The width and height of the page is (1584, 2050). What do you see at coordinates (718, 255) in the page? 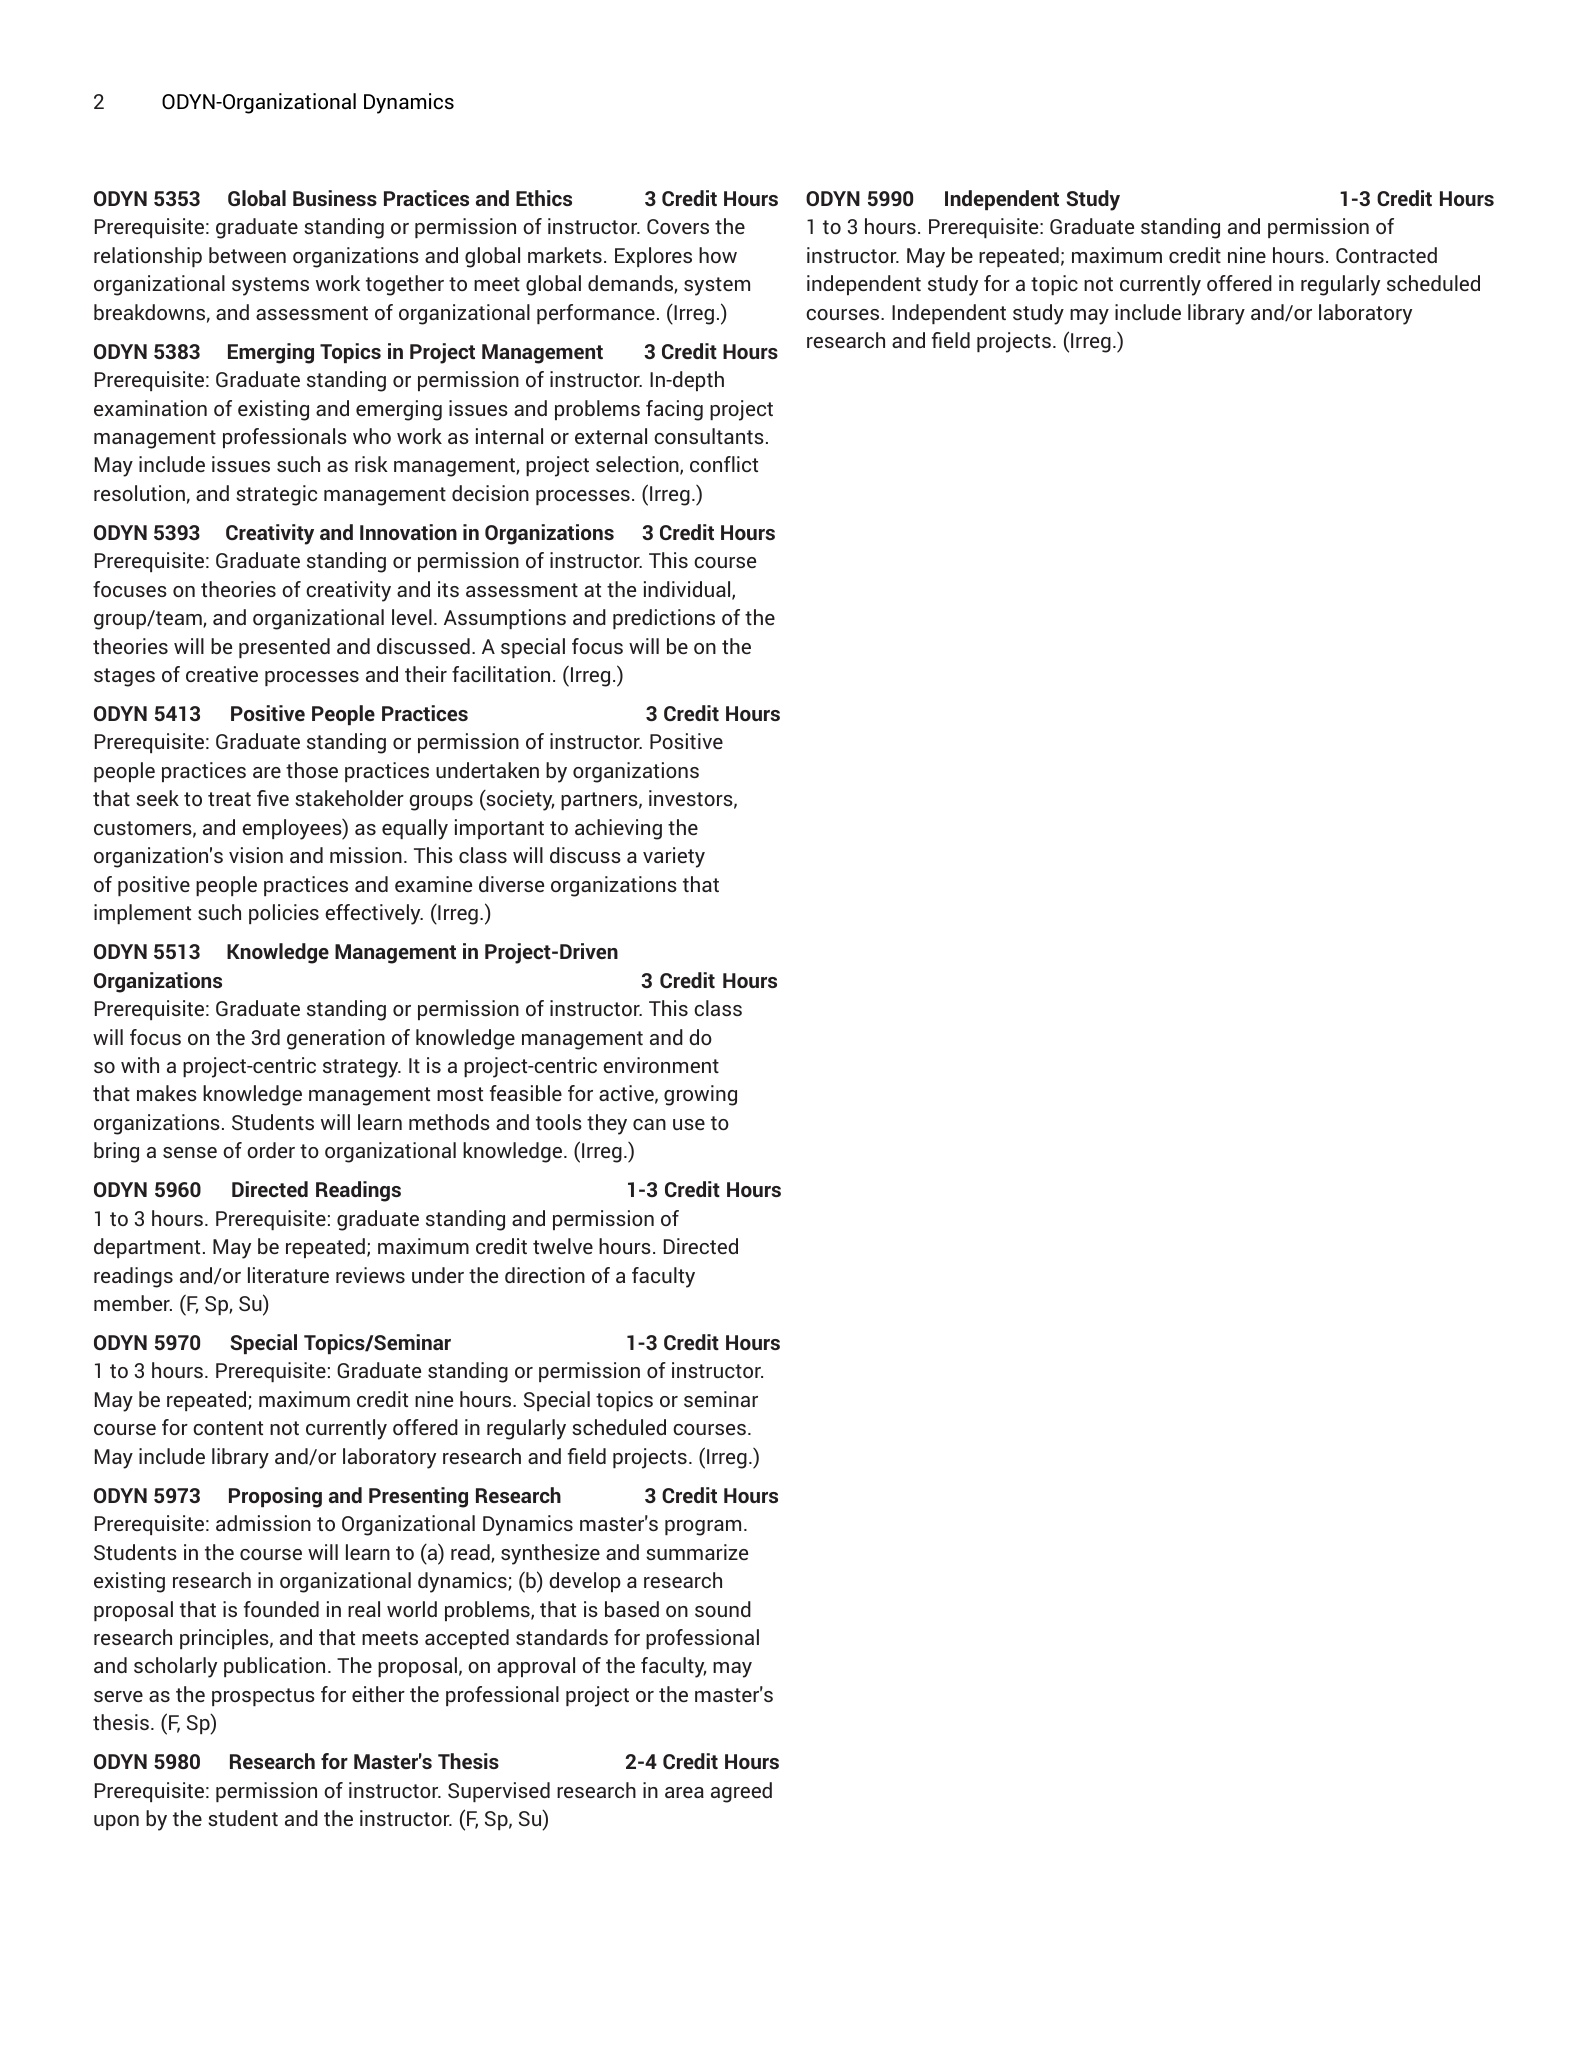
I see `how` at bounding box center [718, 255].
